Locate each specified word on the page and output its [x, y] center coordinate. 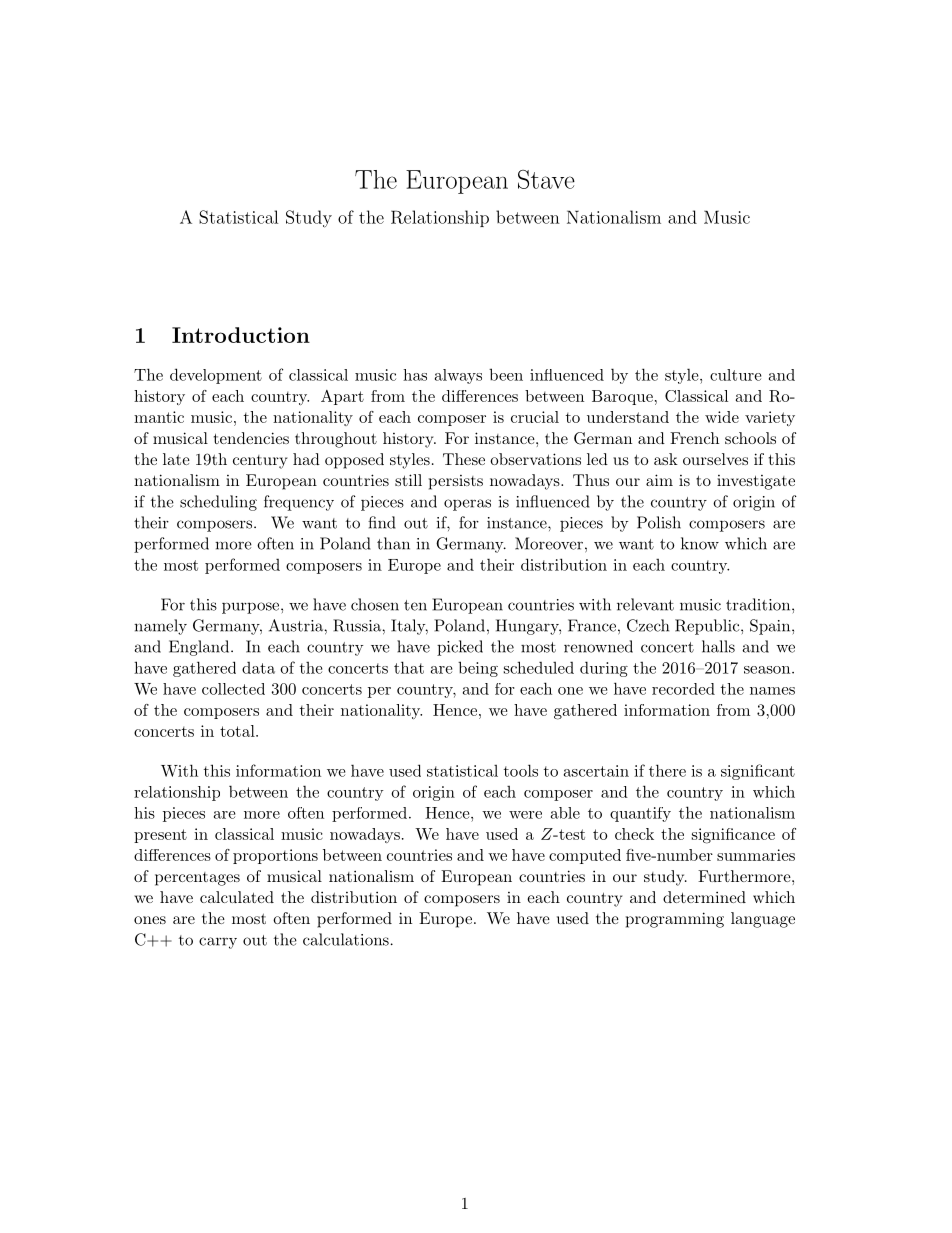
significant [758, 772]
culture [735, 375]
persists [456, 482]
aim [659, 480]
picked [460, 648]
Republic [707, 627]
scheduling [218, 503]
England [200, 648]
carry [218, 943]
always [458, 376]
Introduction [241, 335]
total [238, 731]
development [216, 376]
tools [521, 770]
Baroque [622, 397]
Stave [546, 179]
